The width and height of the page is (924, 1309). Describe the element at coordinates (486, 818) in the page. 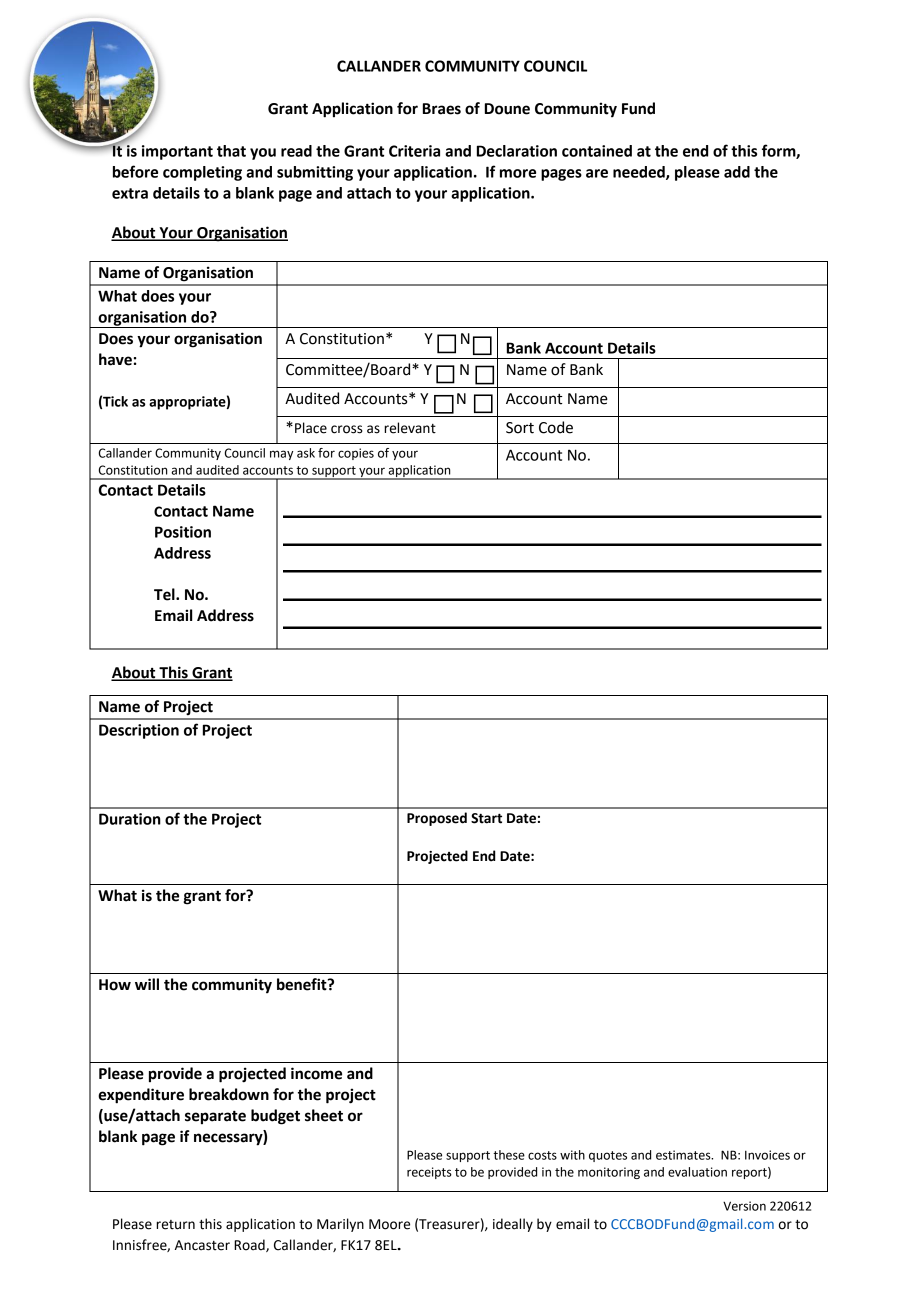

I see `Start` at that location.
